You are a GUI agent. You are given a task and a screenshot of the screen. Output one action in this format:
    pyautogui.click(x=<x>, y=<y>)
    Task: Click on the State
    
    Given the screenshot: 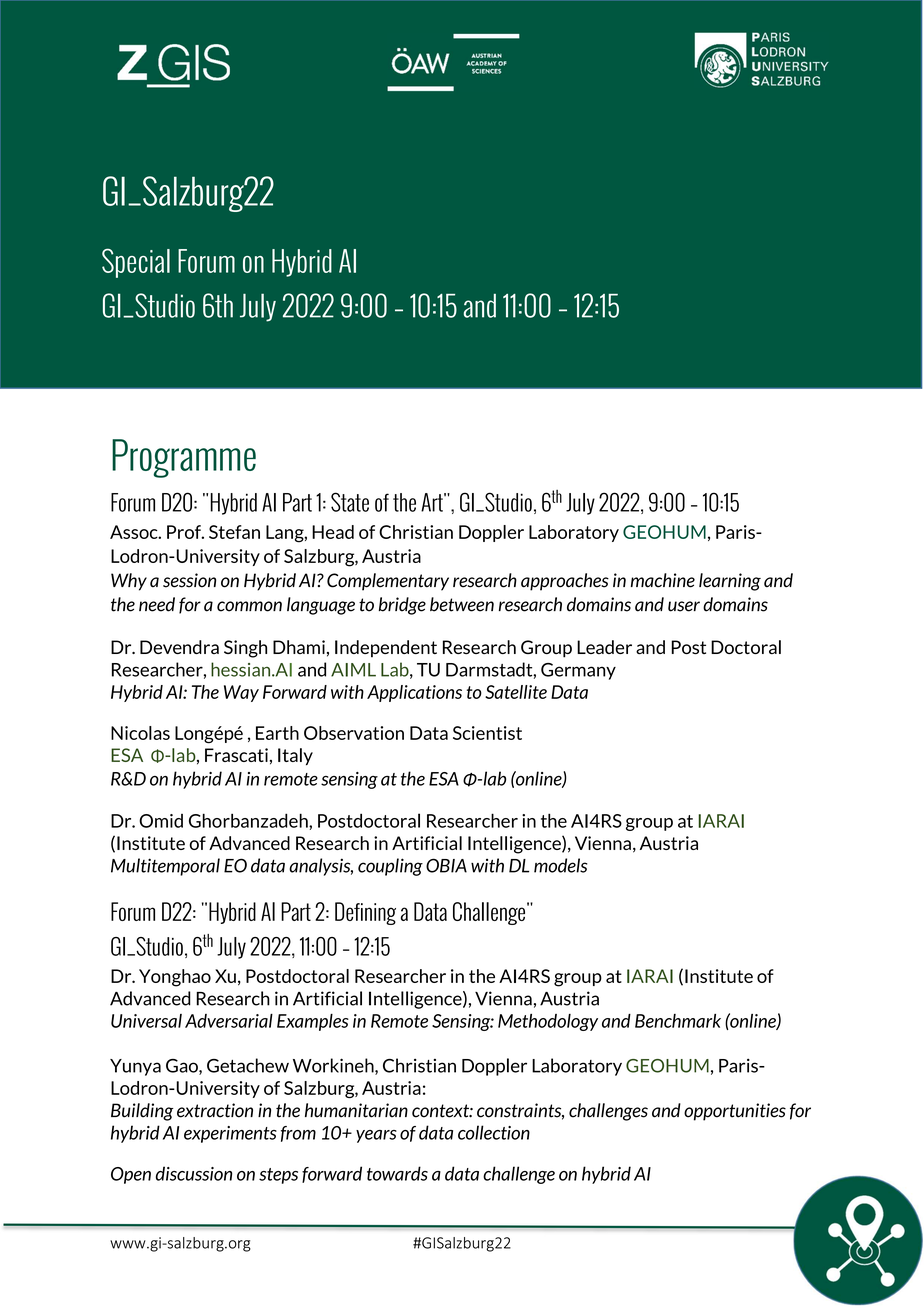 What is the action you would take?
    pyautogui.click(x=350, y=502)
